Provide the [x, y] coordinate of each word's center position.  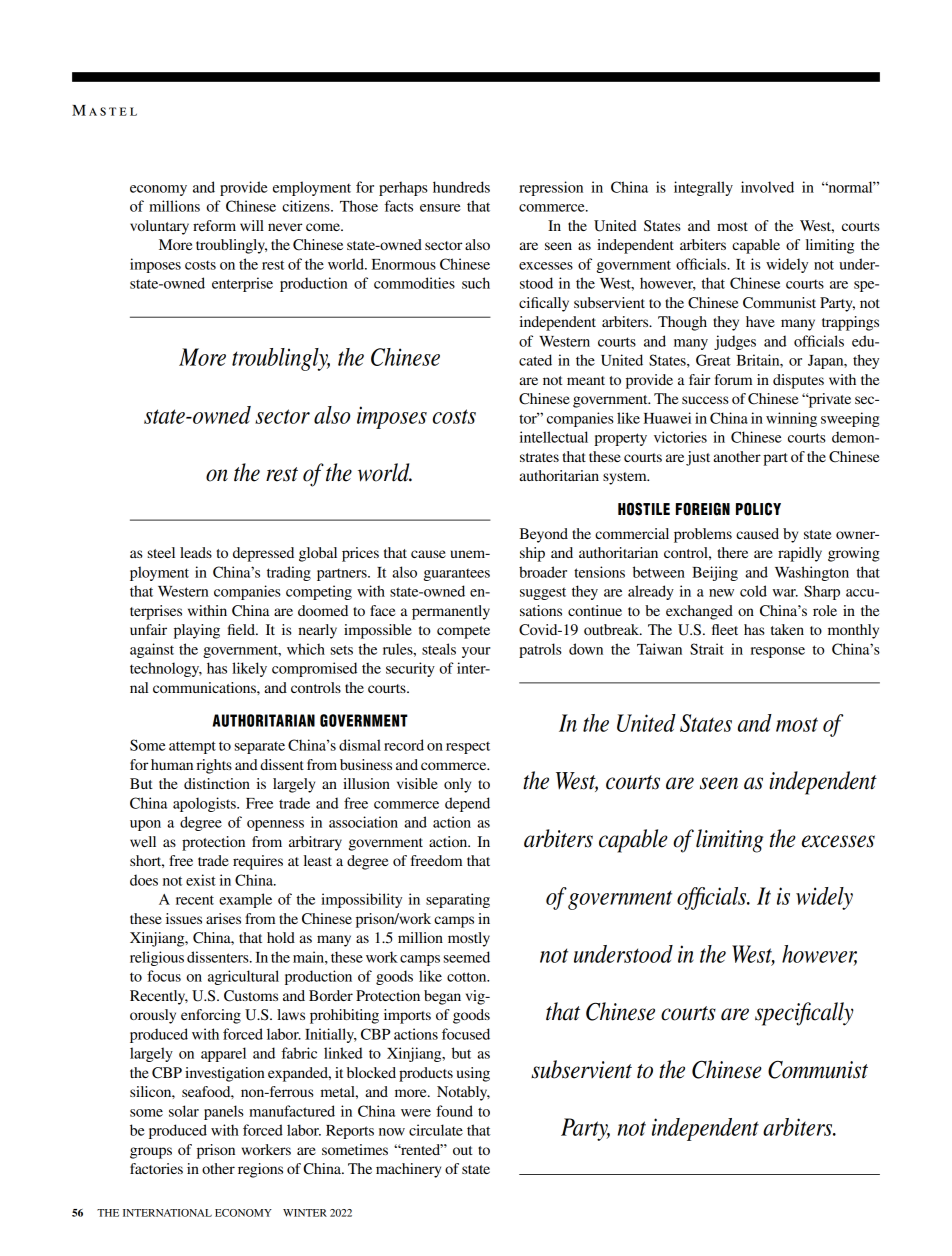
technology [166, 669]
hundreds [461, 187]
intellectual [554, 437]
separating [458, 900]
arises [223, 918]
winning [791, 419]
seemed [467, 957]
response [777, 652]
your [476, 652]
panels [224, 1112]
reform [214, 225]
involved [767, 187]
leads [196, 552]
